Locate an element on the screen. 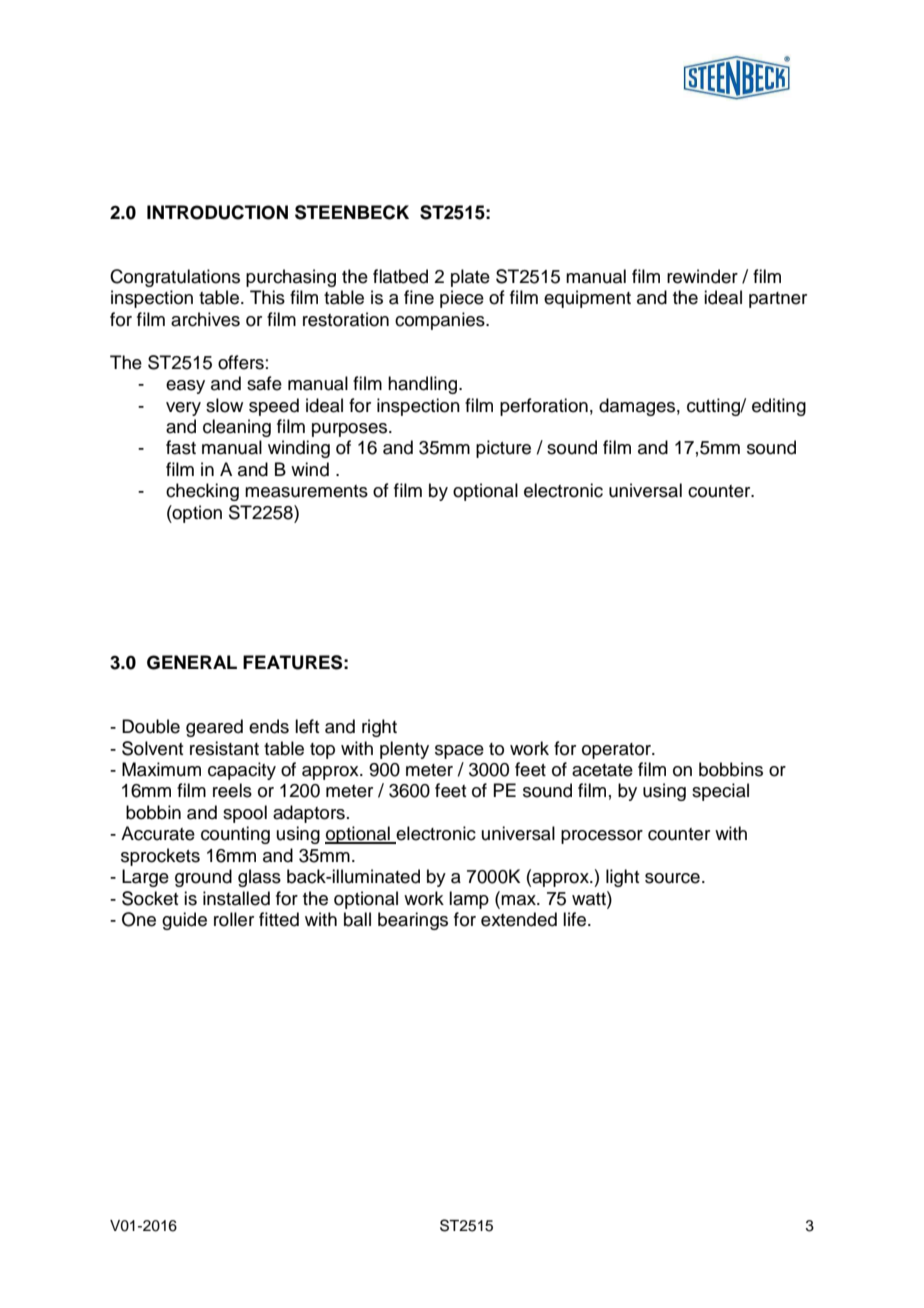 The image size is (924, 1308). INTRODUCTION is located at coordinates (217, 212).
